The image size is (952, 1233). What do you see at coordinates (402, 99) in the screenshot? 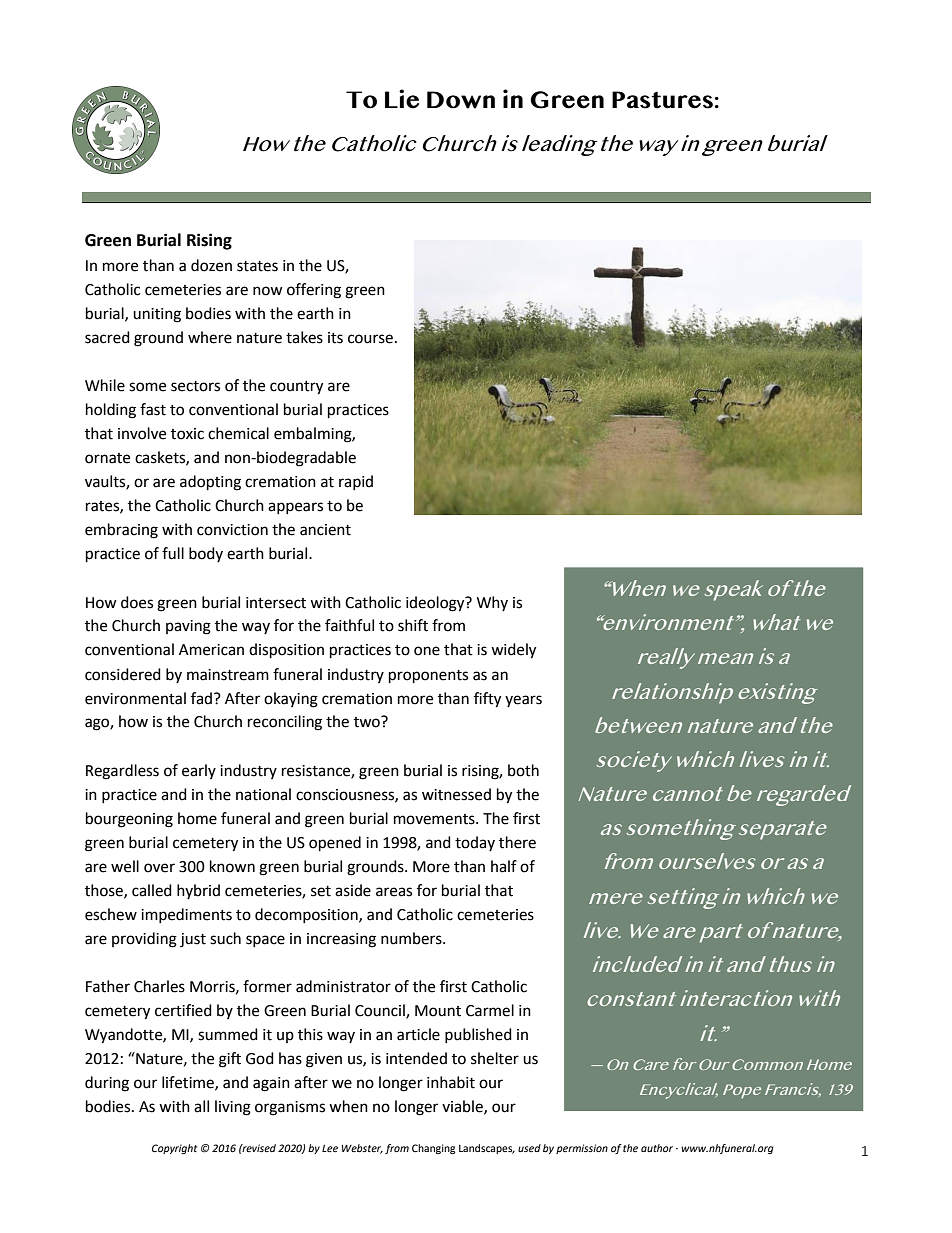
I see `Lie` at bounding box center [402, 99].
